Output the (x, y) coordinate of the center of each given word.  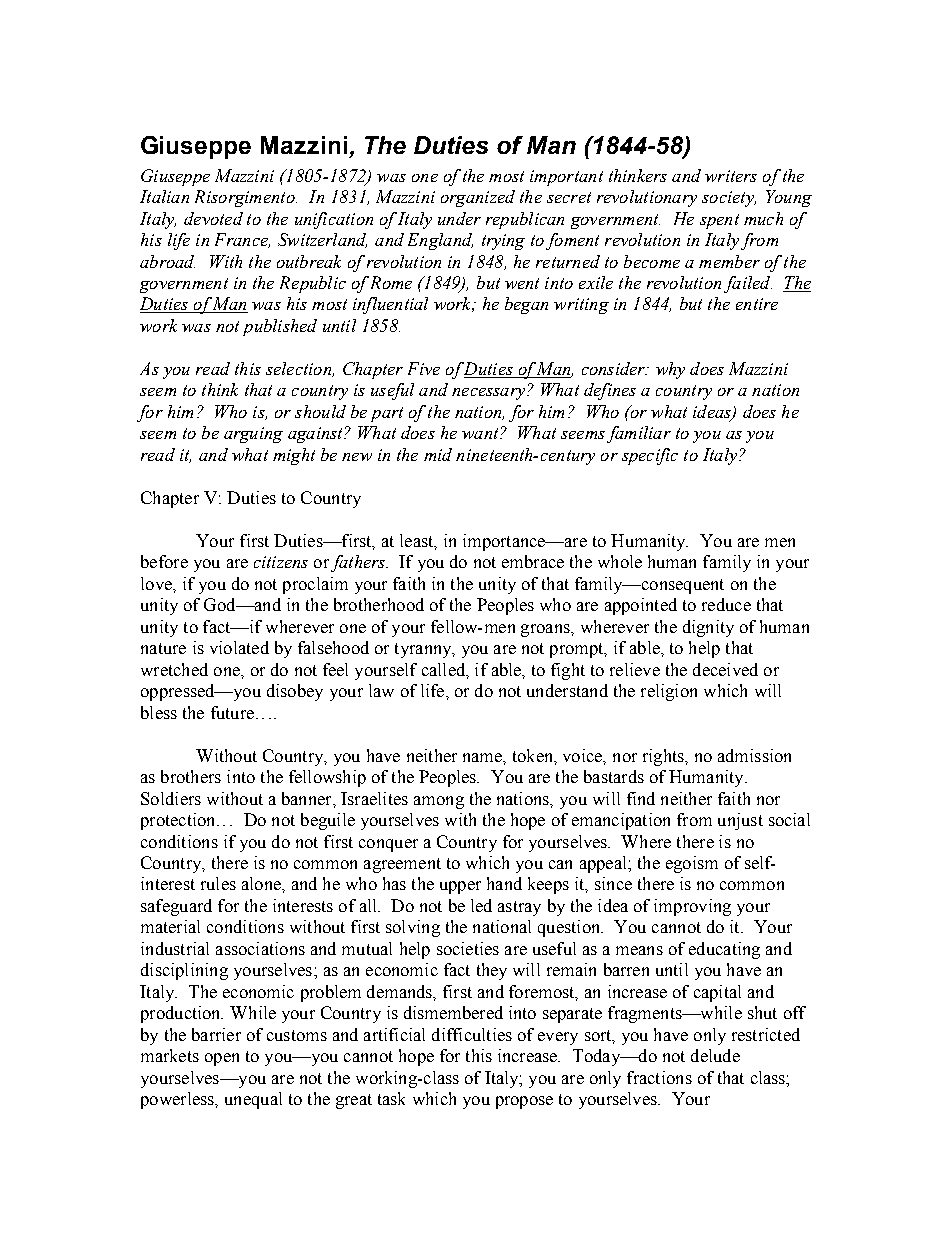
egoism (692, 864)
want (481, 433)
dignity (708, 628)
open (222, 1059)
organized (478, 198)
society (729, 199)
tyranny (424, 650)
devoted (213, 218)
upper (460, 887)
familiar (639, 434)
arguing (253, 435)
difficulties (472, 1034)
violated (239, 647)
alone (262, 883)
